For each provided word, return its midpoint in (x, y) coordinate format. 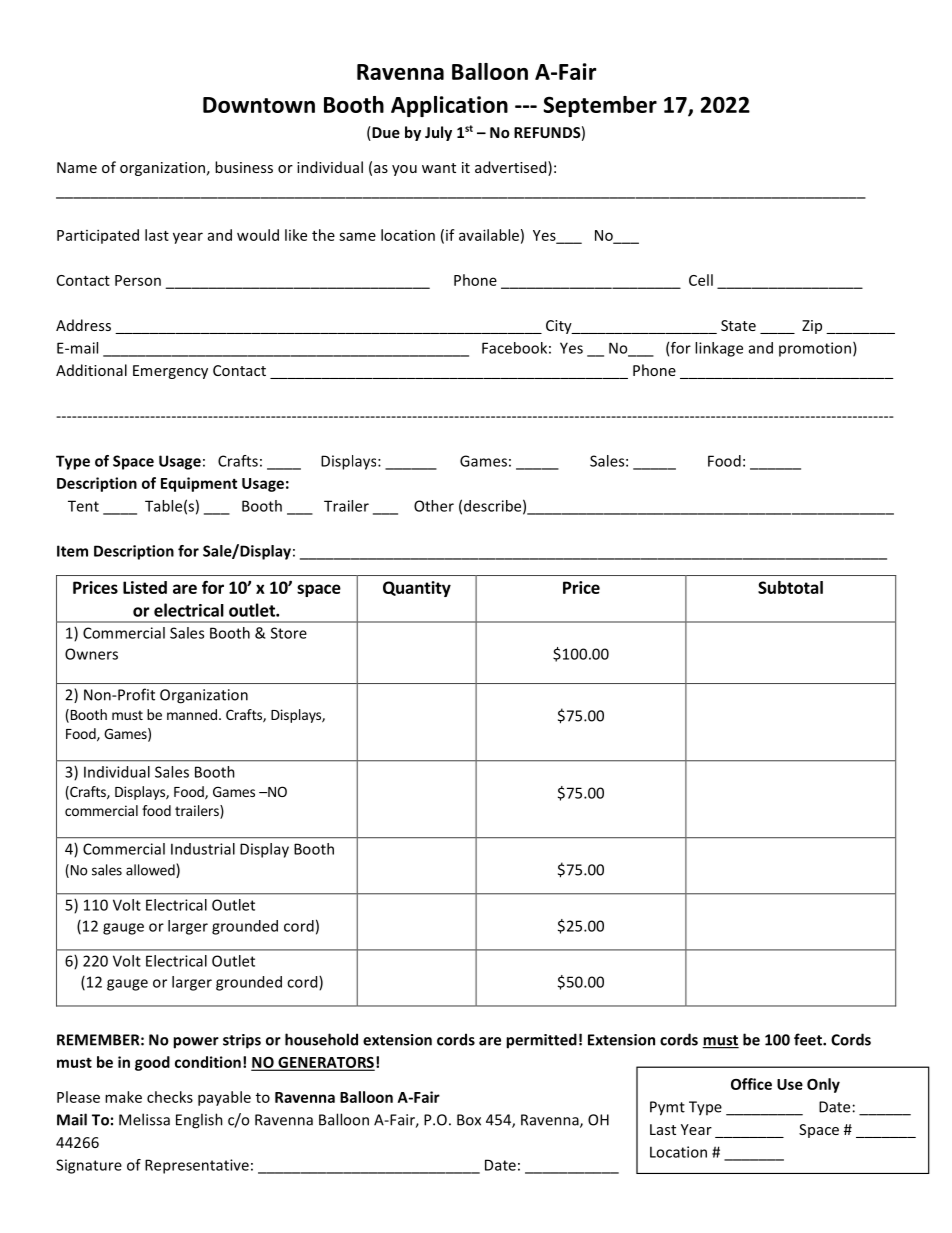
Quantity (417, 589)
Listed (145, 587)
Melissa (144, 1119)
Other (434, 506)
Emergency (170, 372)
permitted (541, 1041)
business (244, 167)
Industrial (203, 849)
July (438, 133)
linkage (719, 349)
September (600, 106)
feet (809, 1039)
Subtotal (790, 587)
